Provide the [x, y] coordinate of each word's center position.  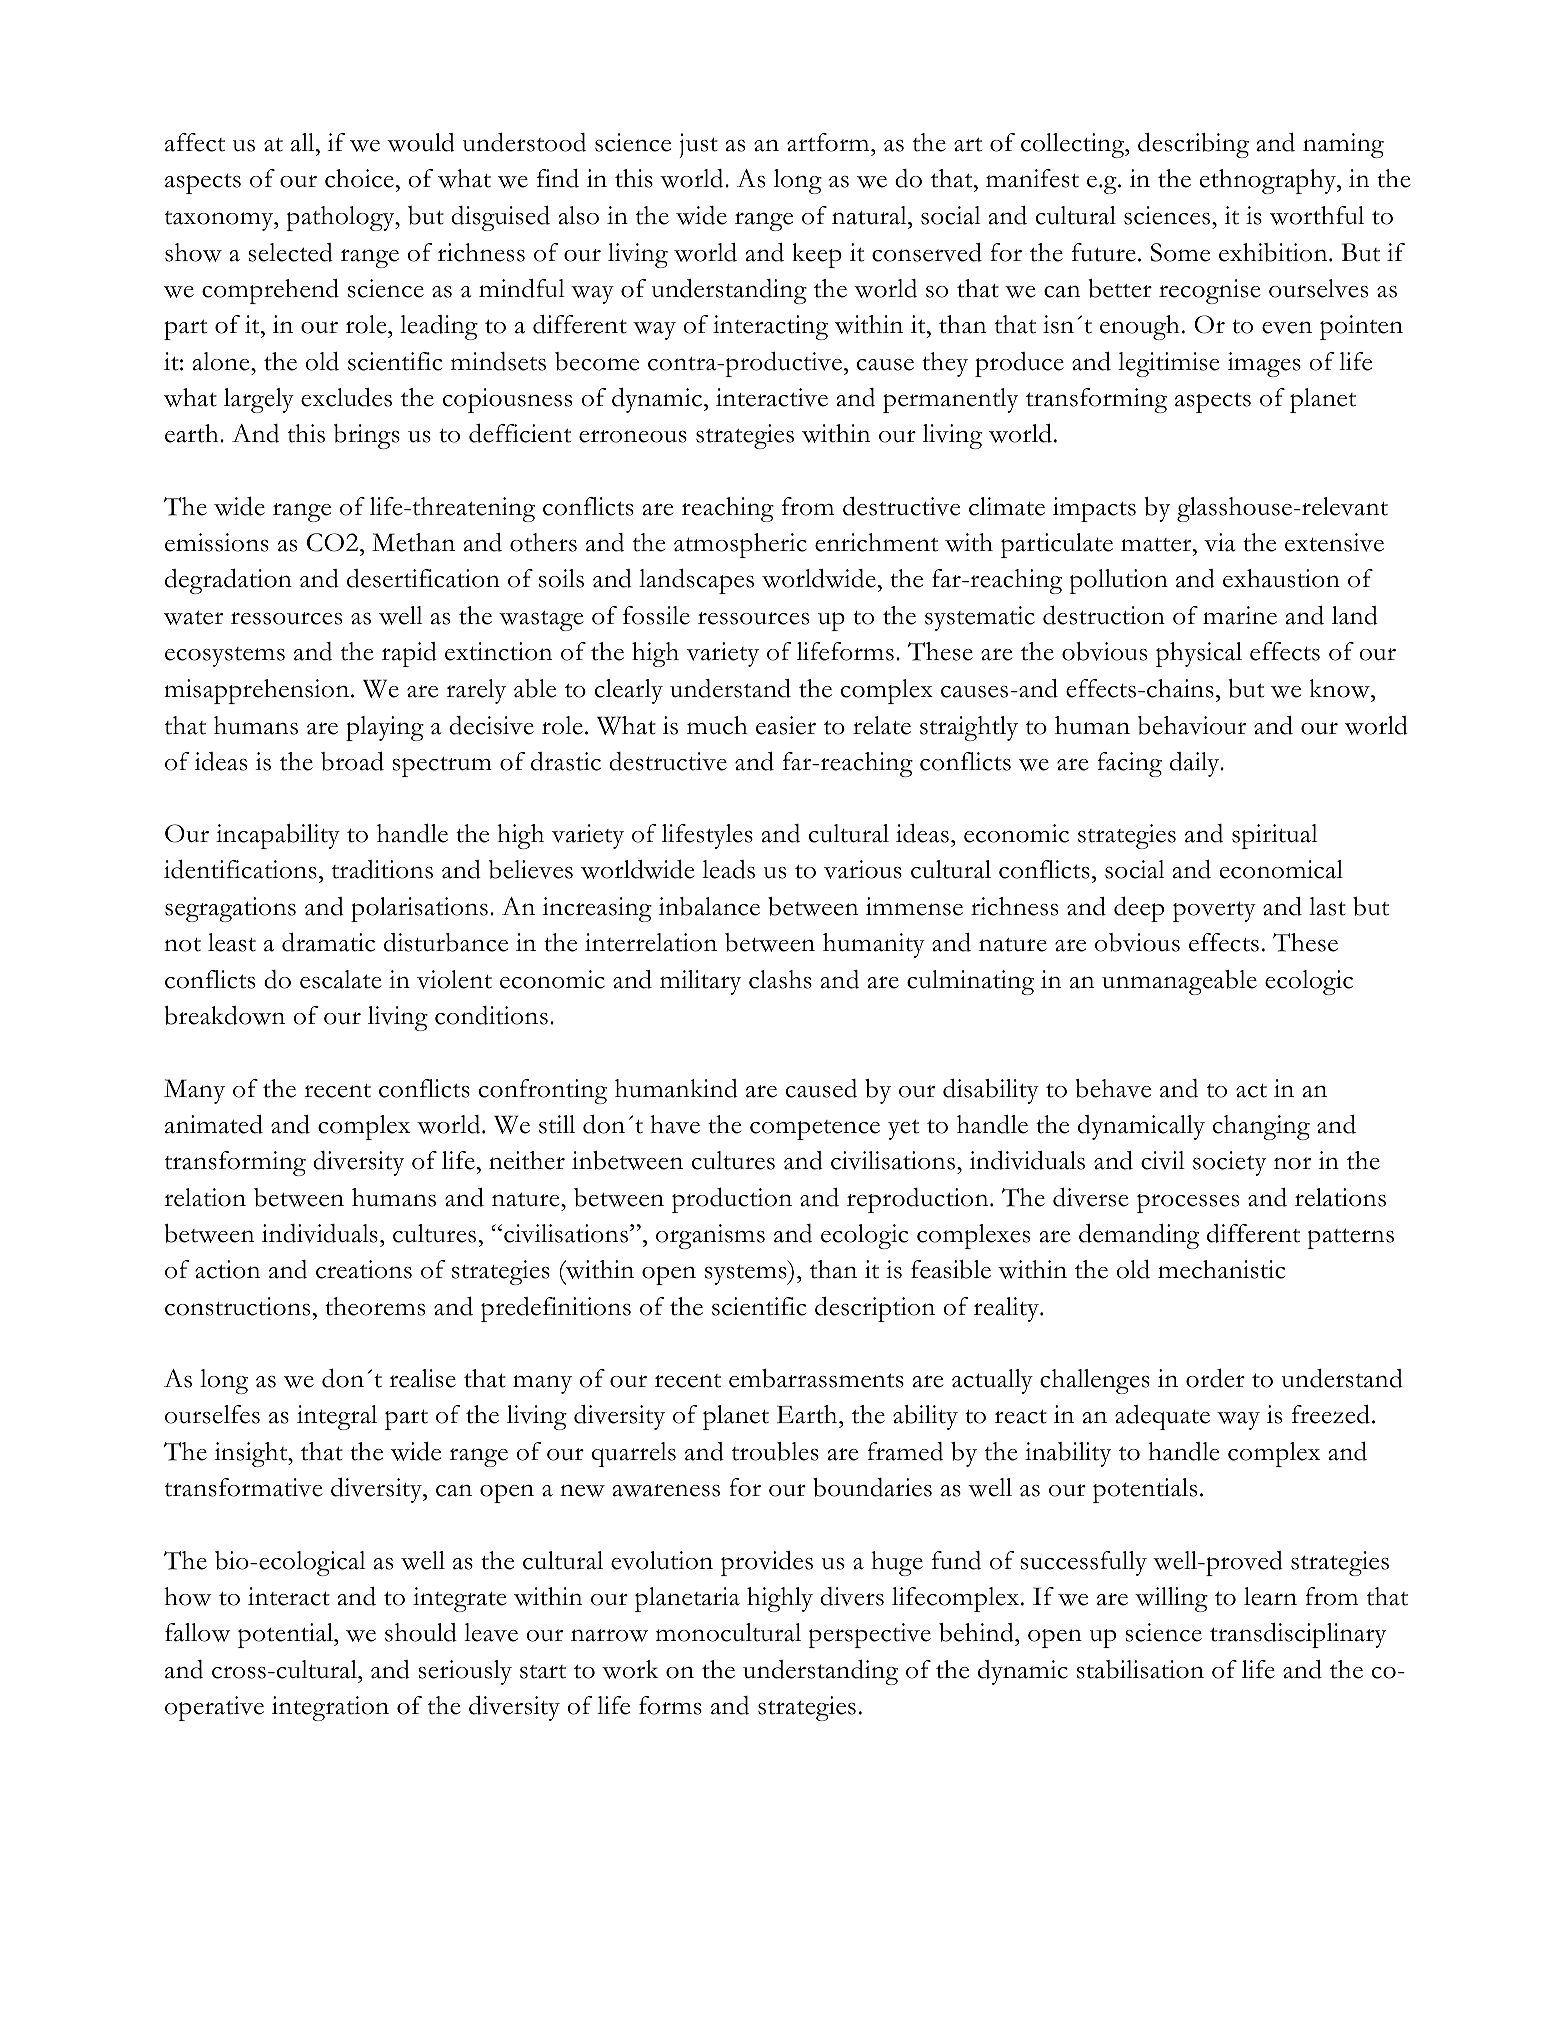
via [1219, 542]
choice [359, 178]
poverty [1214, 912]
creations [364, 1269]
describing [1193, 145]
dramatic [328, 942]
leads [728, 869]
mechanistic [1221, 1269]
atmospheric [740, 545]
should [421, 1632]
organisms [710, 1236]
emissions [217, 542]
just [699, 145]
